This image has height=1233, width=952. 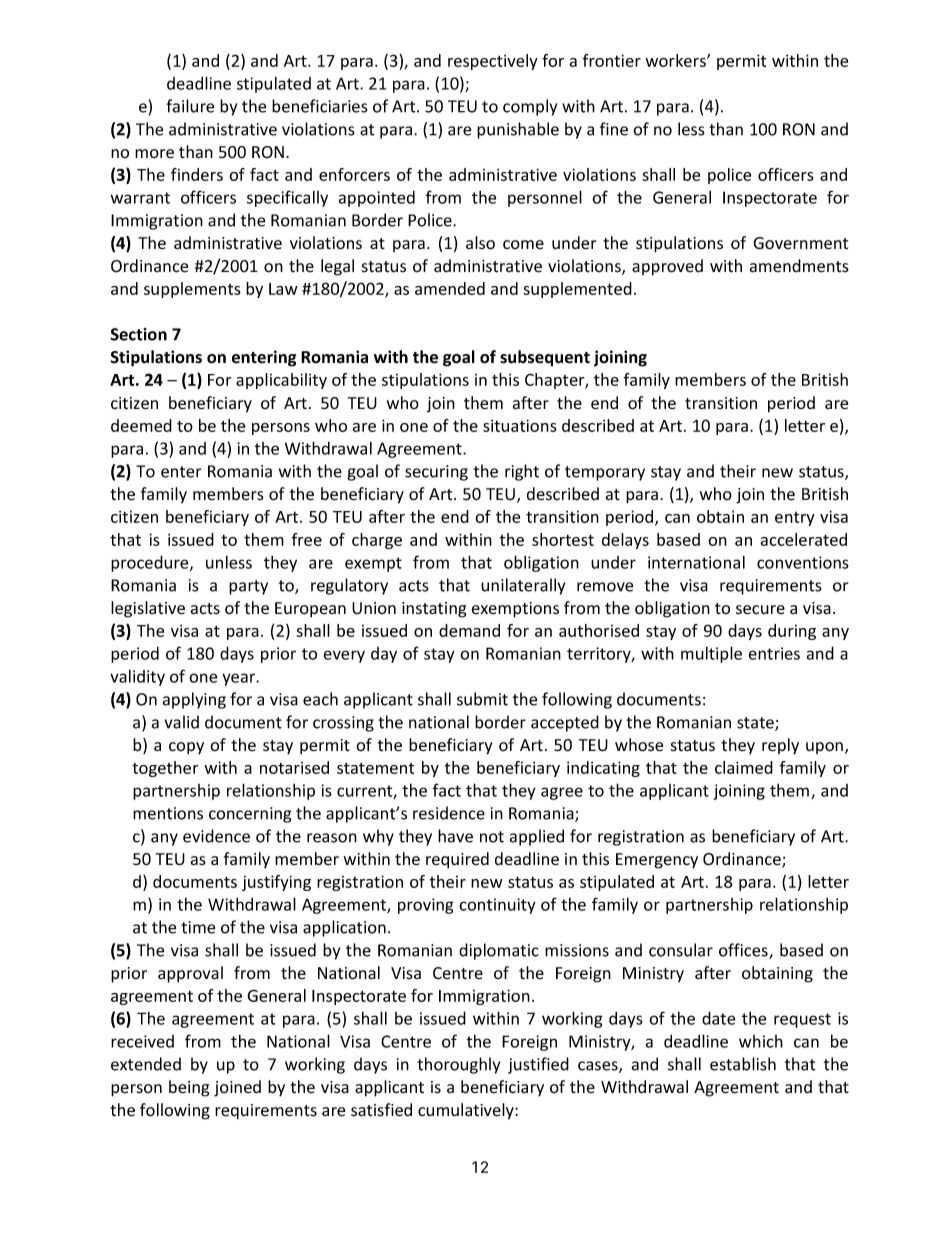 What do you see at coordinates (189, 1088) in the image?
I see `being` at bounding box center [189, 1088].
